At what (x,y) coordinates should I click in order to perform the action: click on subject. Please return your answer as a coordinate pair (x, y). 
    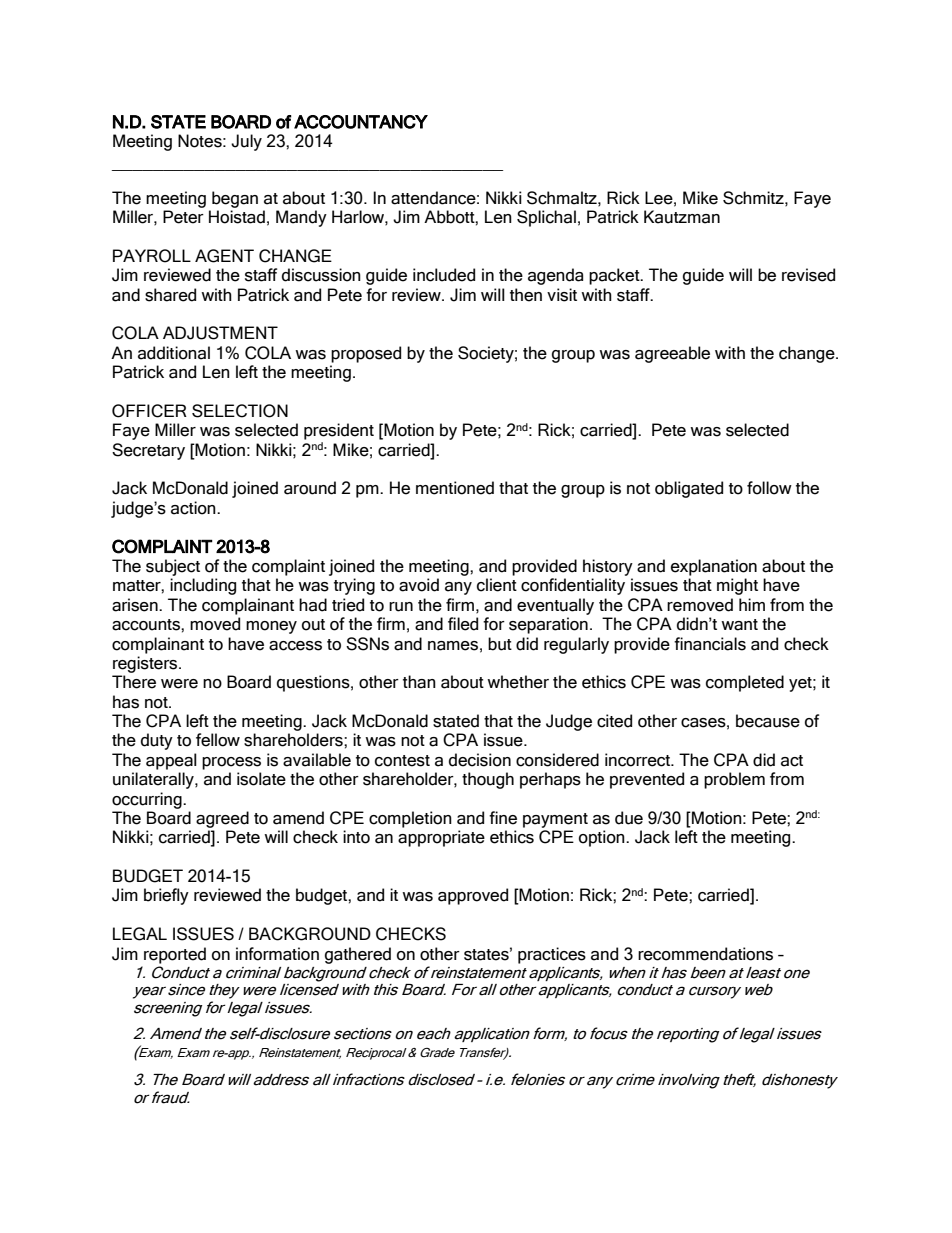
    Looking at the image, I should click on (173, 567).
